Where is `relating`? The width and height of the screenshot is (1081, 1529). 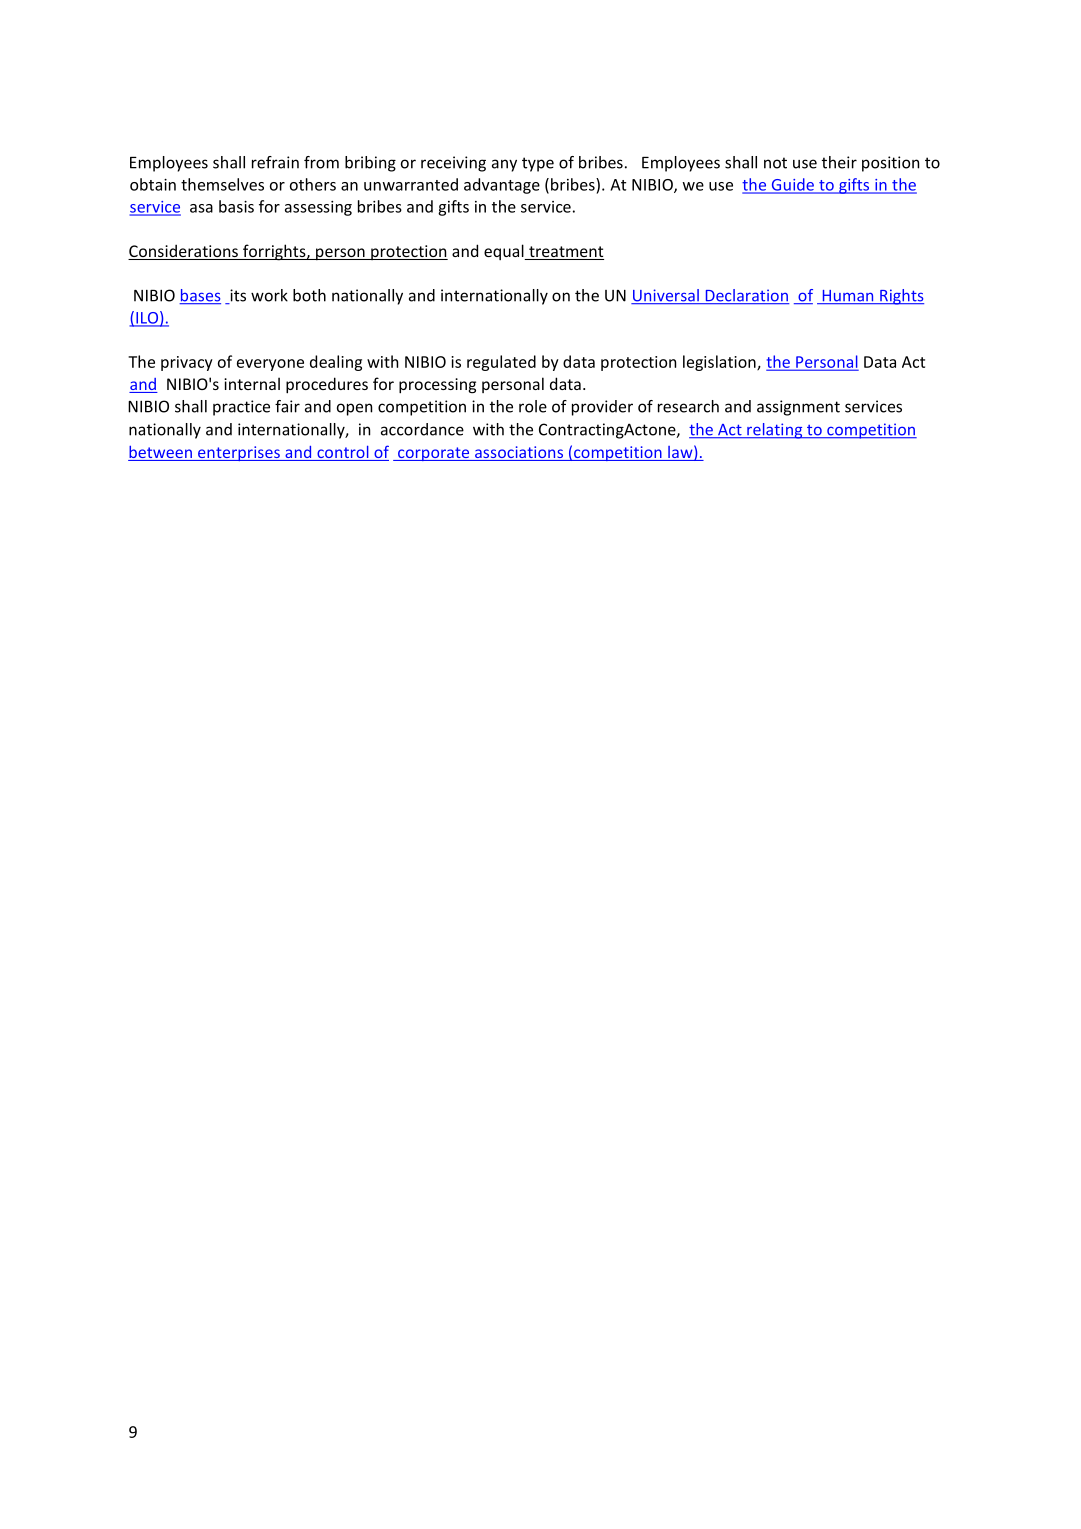 relating is located at coordinates (775, 431).
